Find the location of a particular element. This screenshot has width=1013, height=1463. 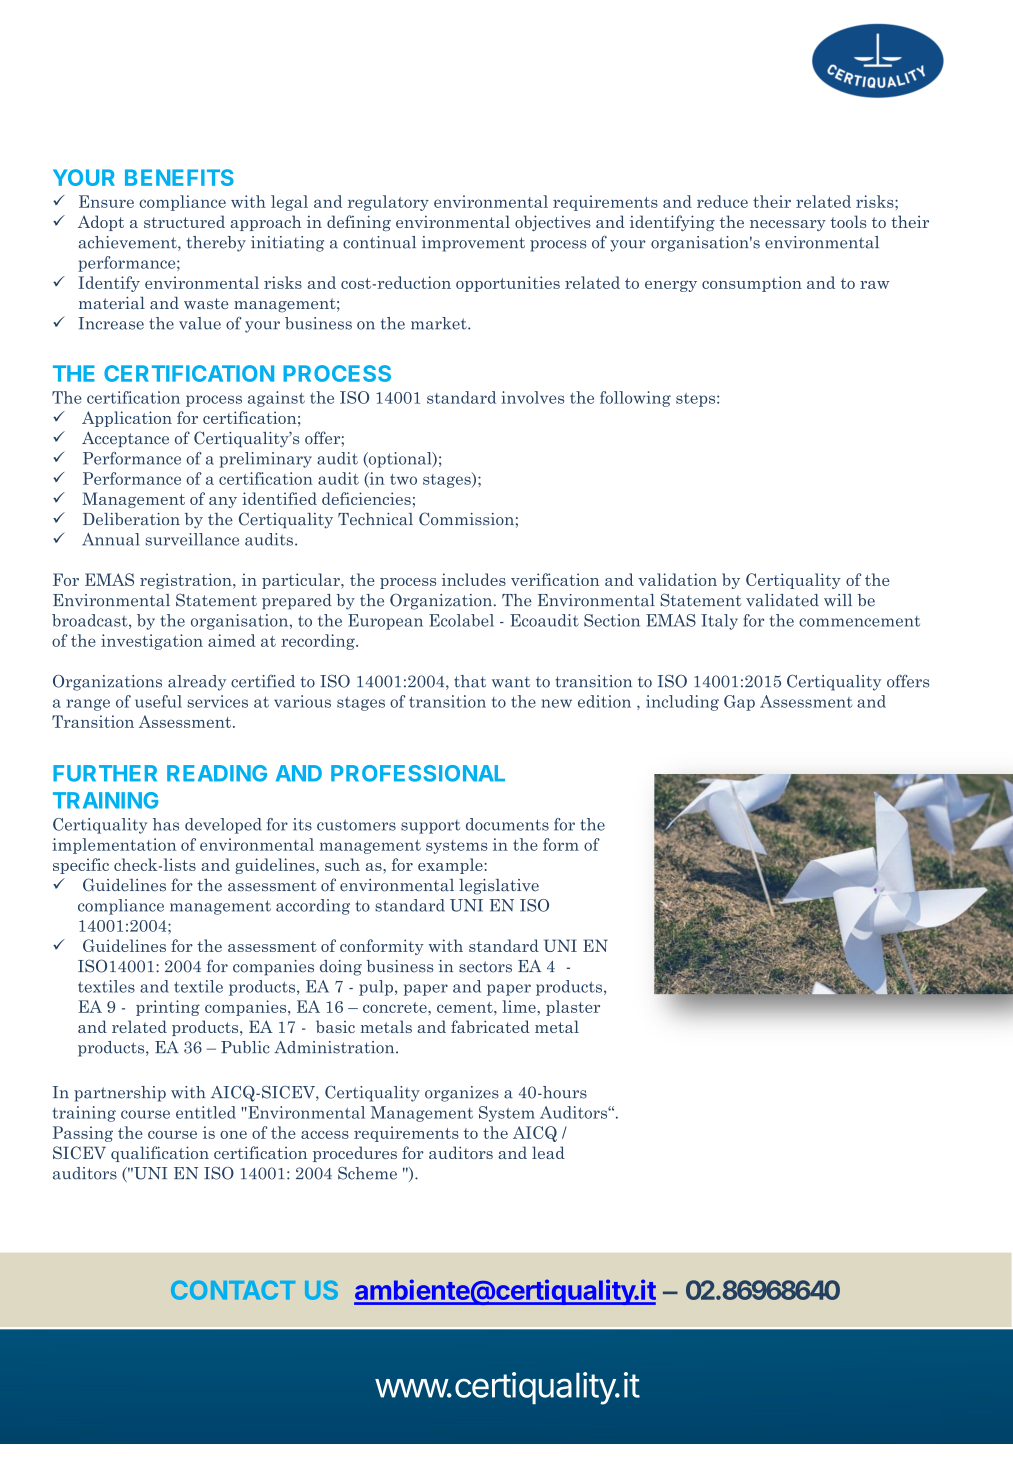

lime is located at coordinates (520, 1006).
